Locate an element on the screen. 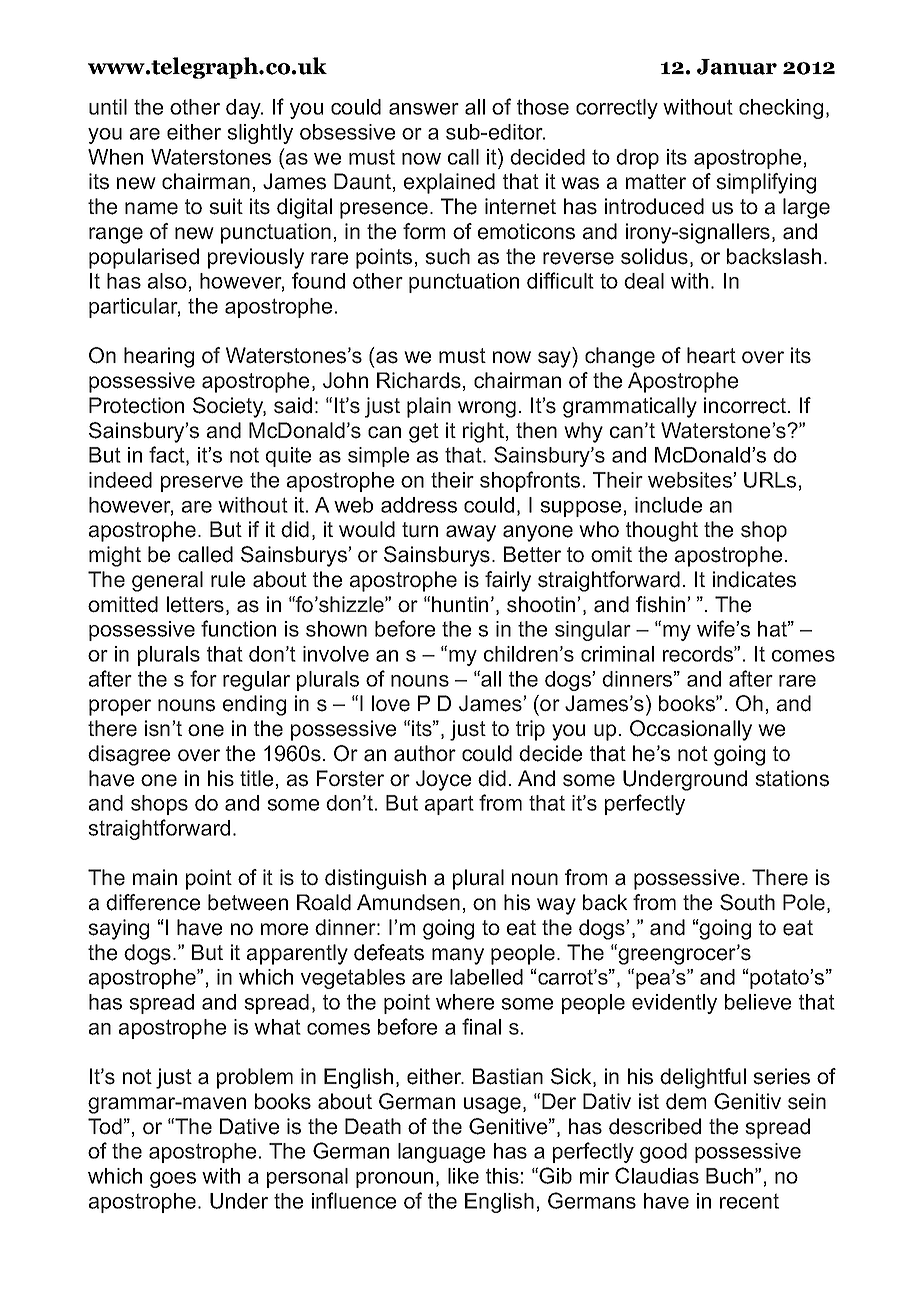  answer is located at coordinates (424, 109).
